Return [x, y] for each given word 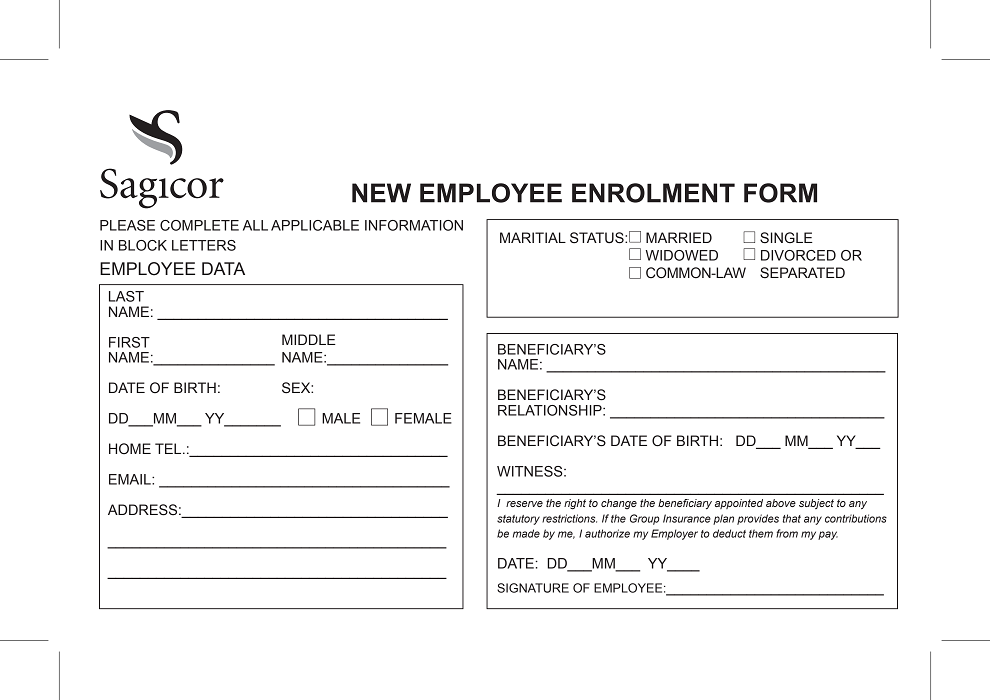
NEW [381, 193]
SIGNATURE [533, 588]
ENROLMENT [653, 193]
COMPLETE [199, 225]
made [526, 533]
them [761, 533]
